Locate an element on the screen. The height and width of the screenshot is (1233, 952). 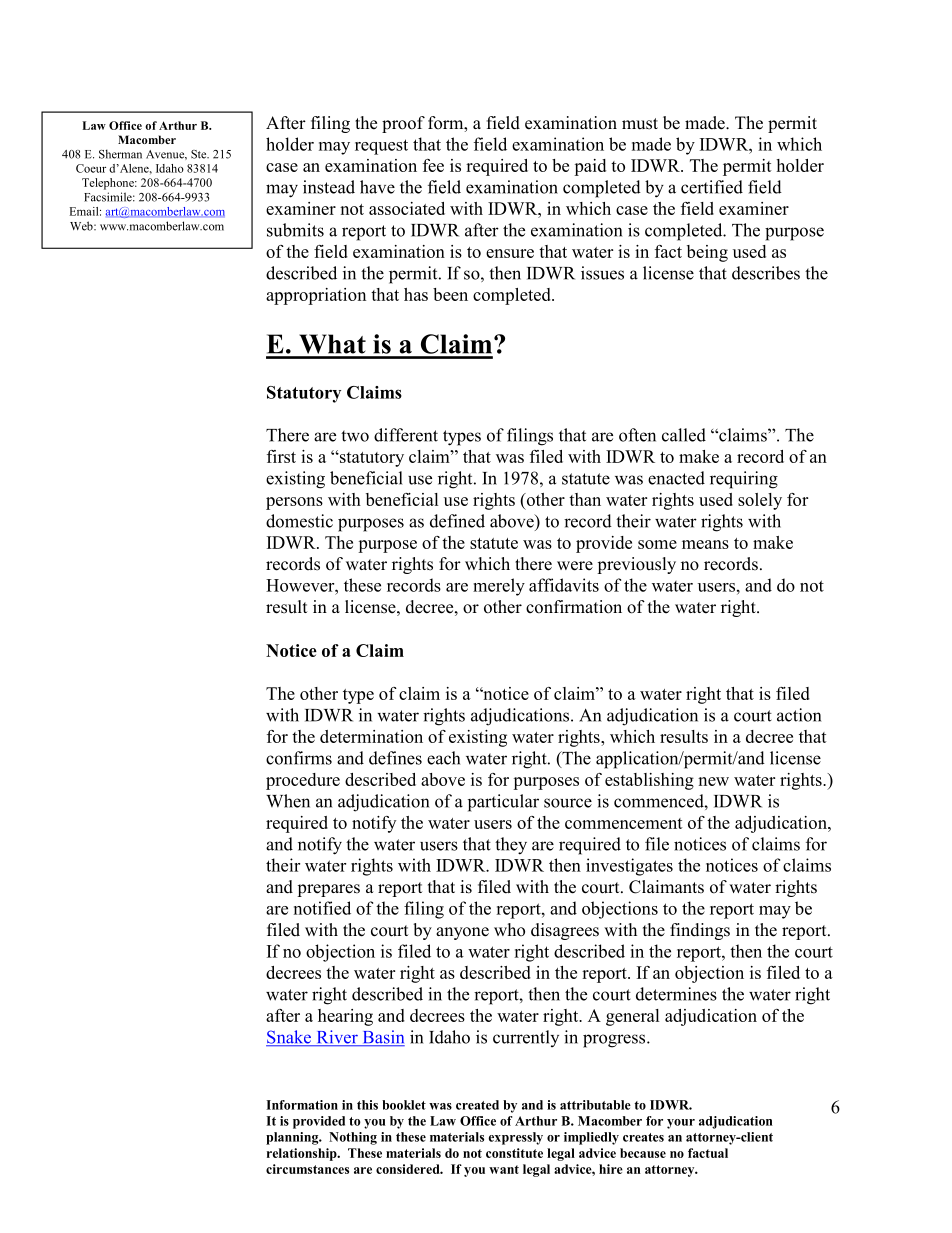
merely is located at coordinates (499, 587).
